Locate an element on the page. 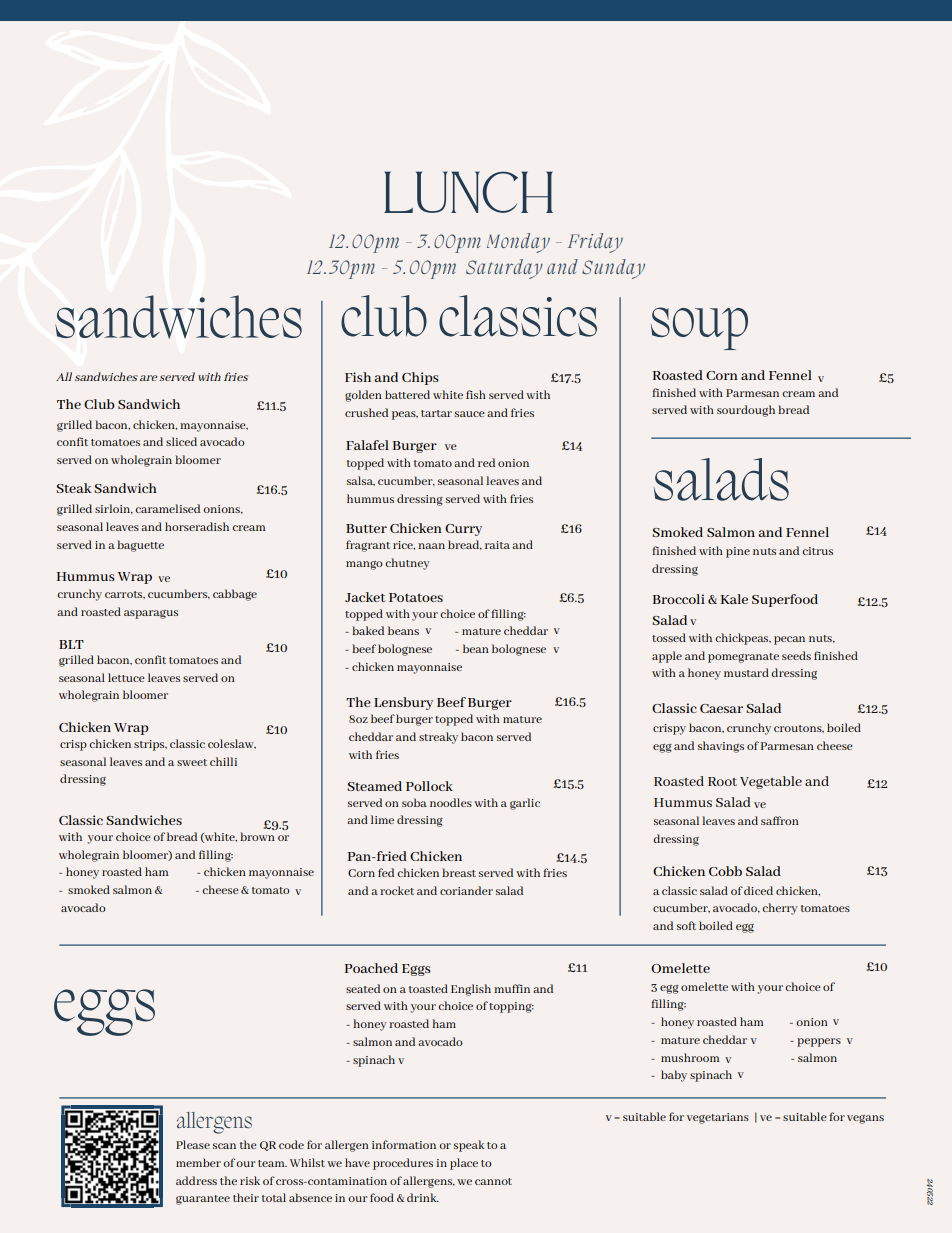 This page has width=952, height=1233. baguette is located at coordinates (140, 546).
